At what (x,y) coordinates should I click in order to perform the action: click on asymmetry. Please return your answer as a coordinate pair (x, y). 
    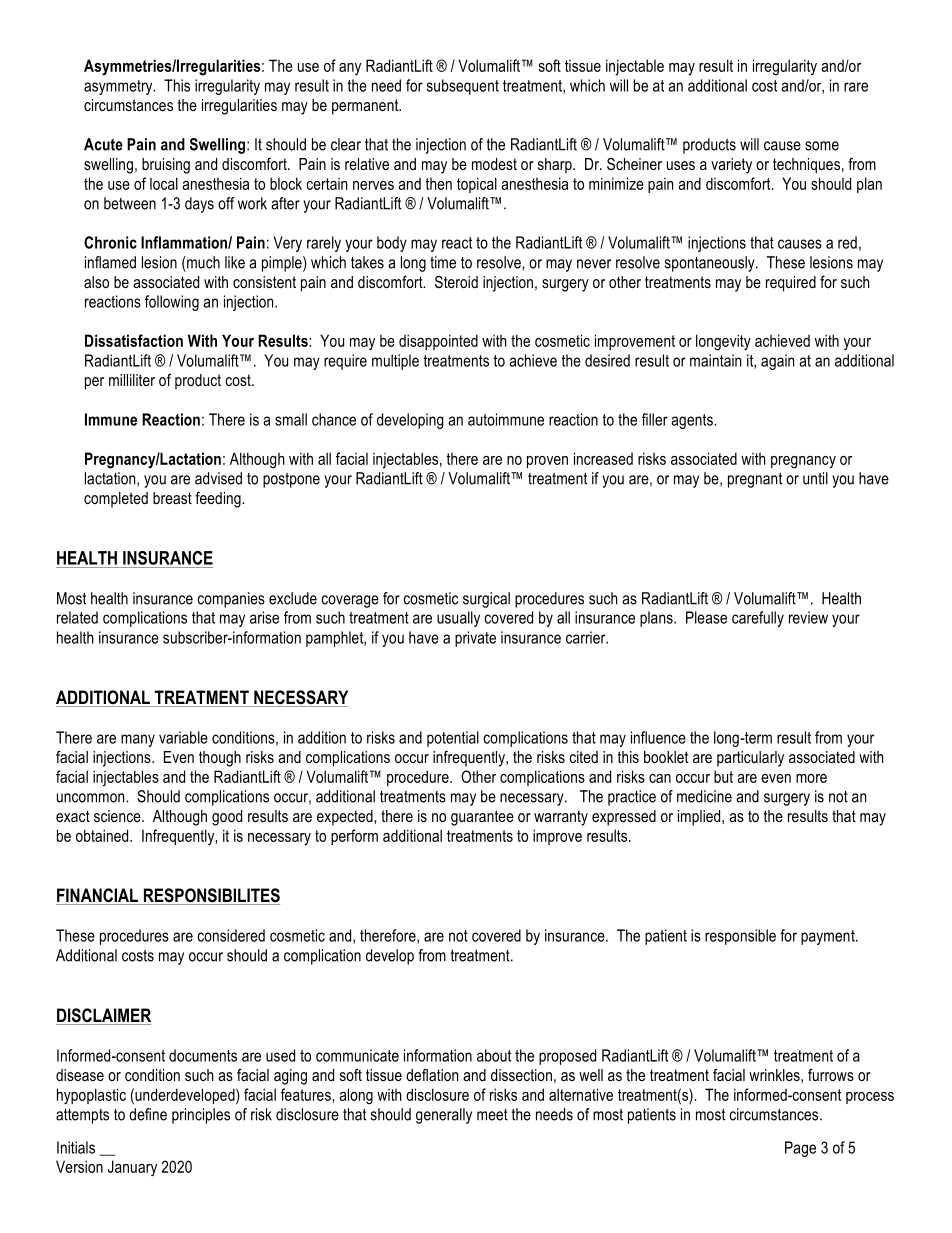
    Looking at the image, I should click on (119, 87).
